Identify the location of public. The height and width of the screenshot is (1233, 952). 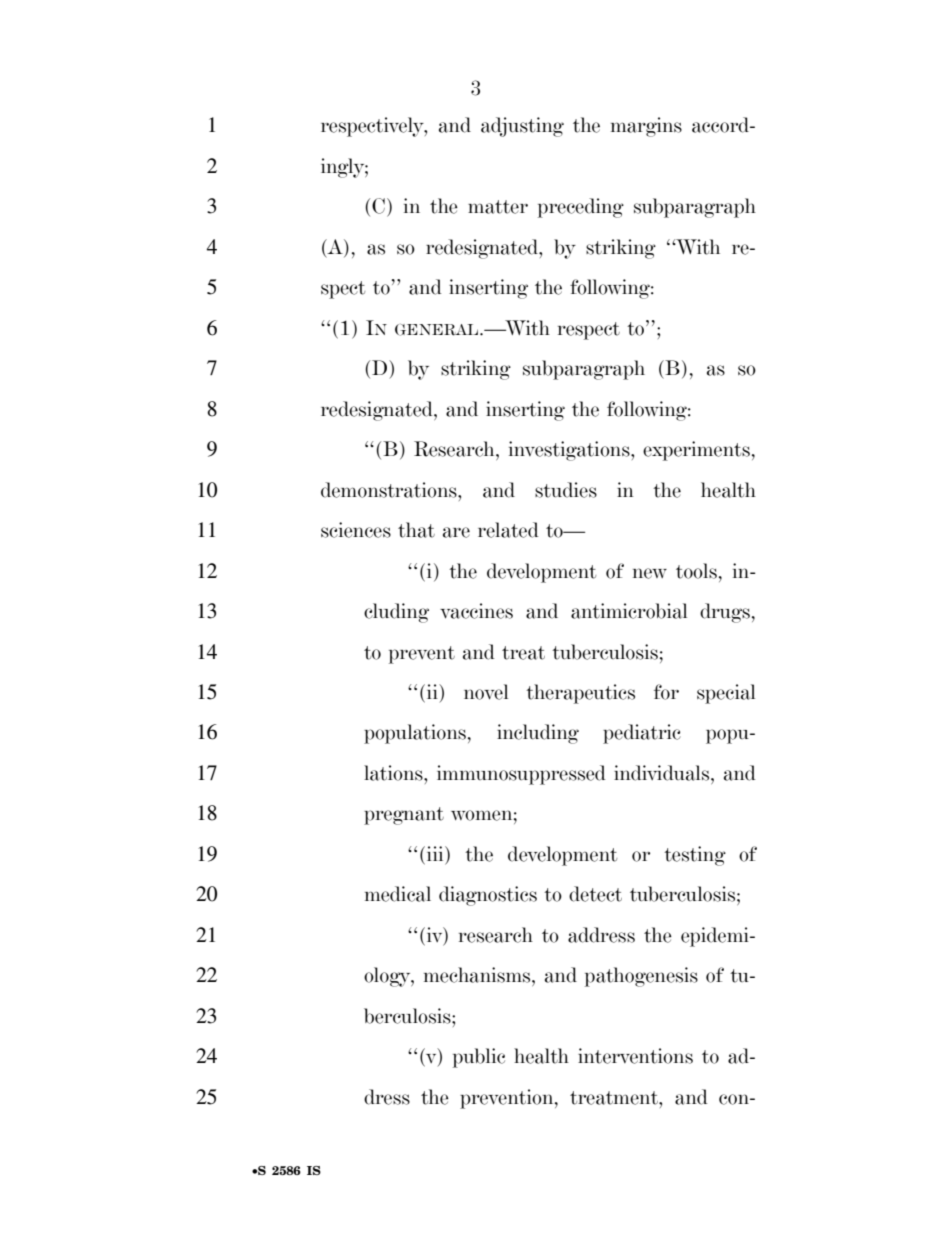
(479, 1058).
